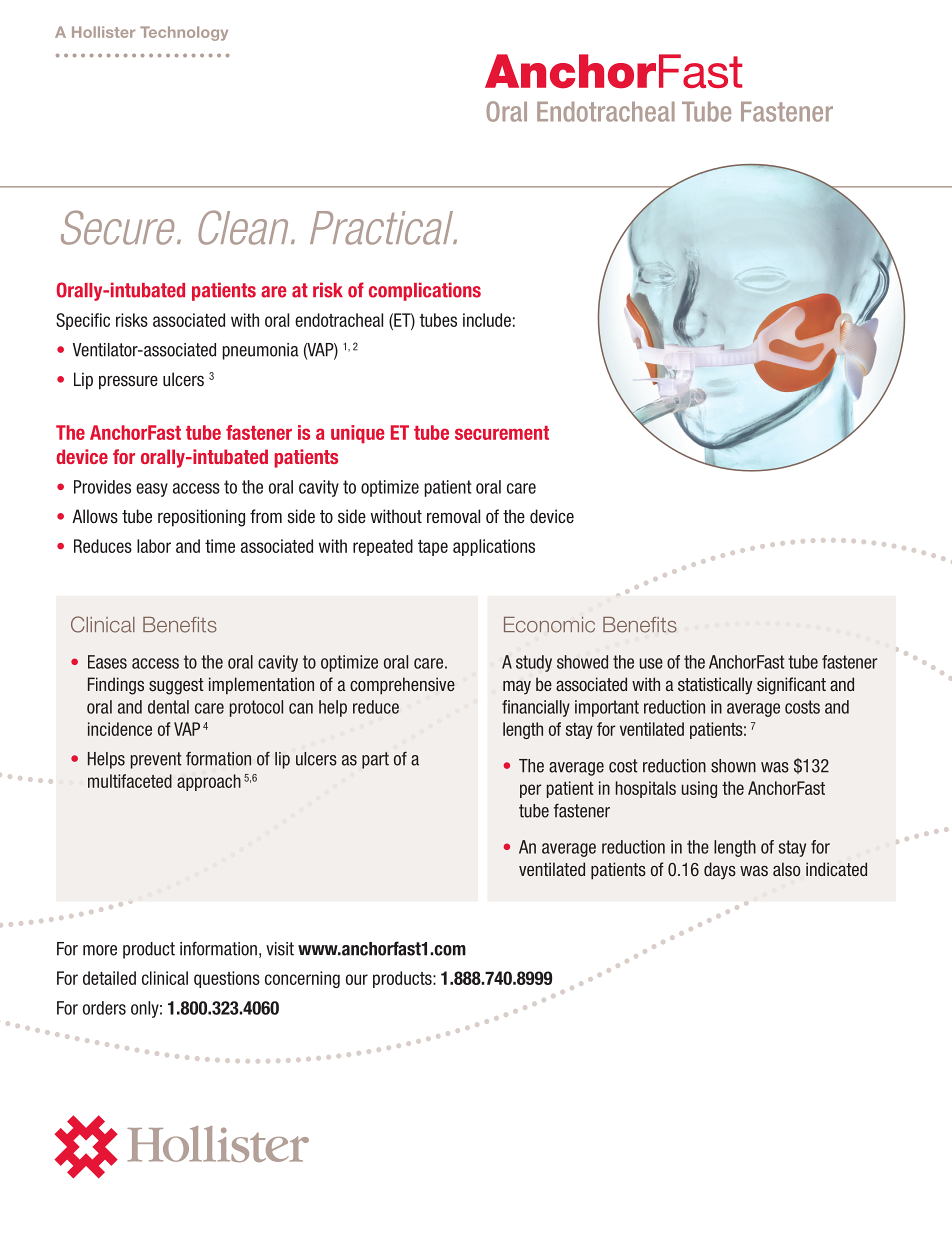 This screenshot has height=1233, width=952. Describe the element at coordinates (487, 320) in the screenshot. I see `include` at that location.
